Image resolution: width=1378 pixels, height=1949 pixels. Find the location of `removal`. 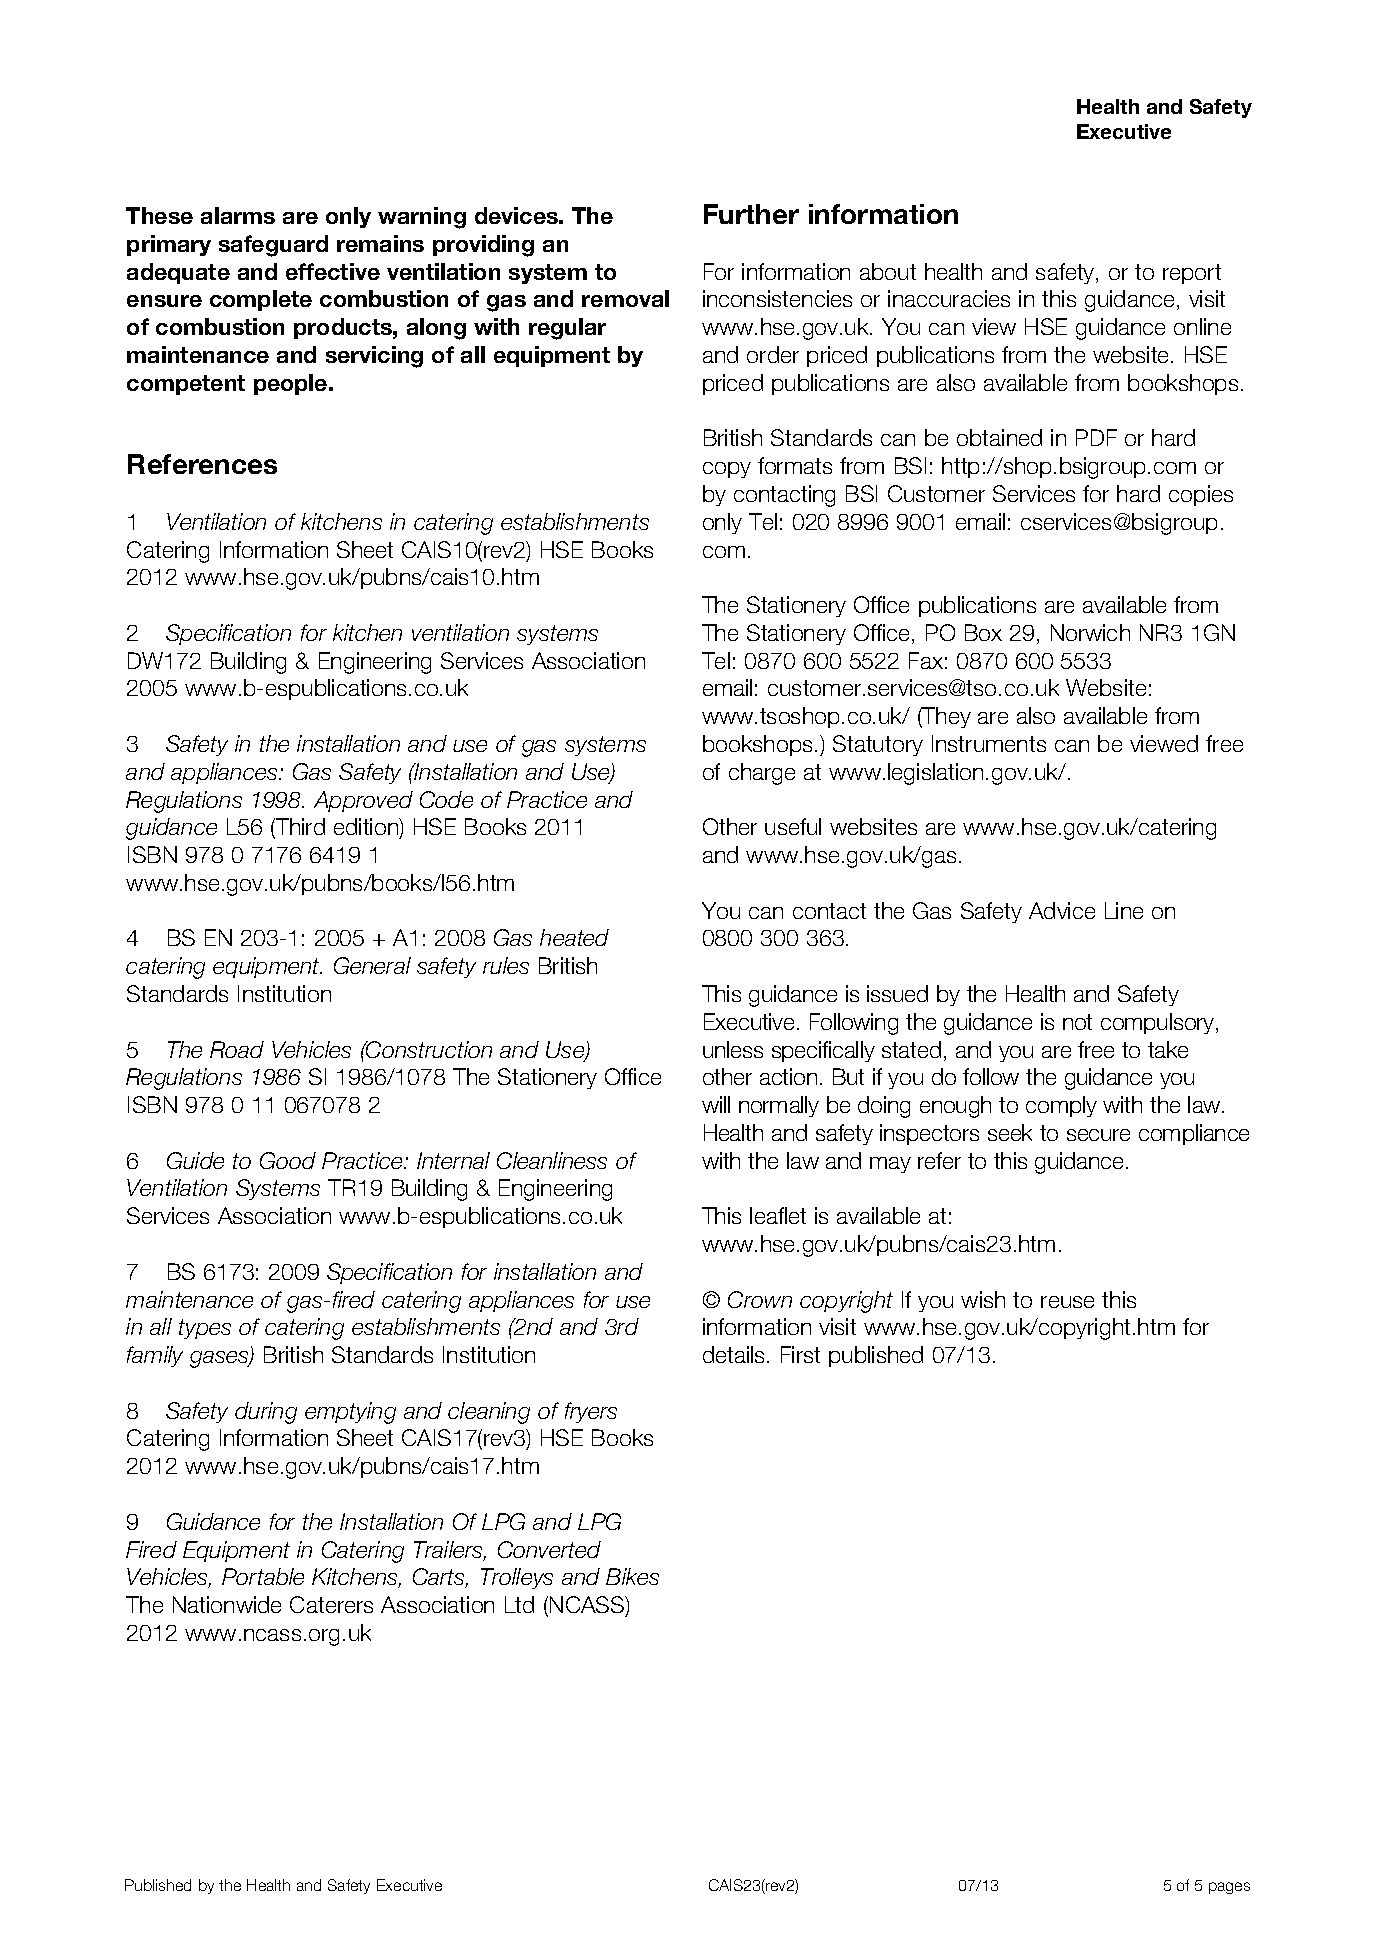

removal is located at coordinates (625, 298).
